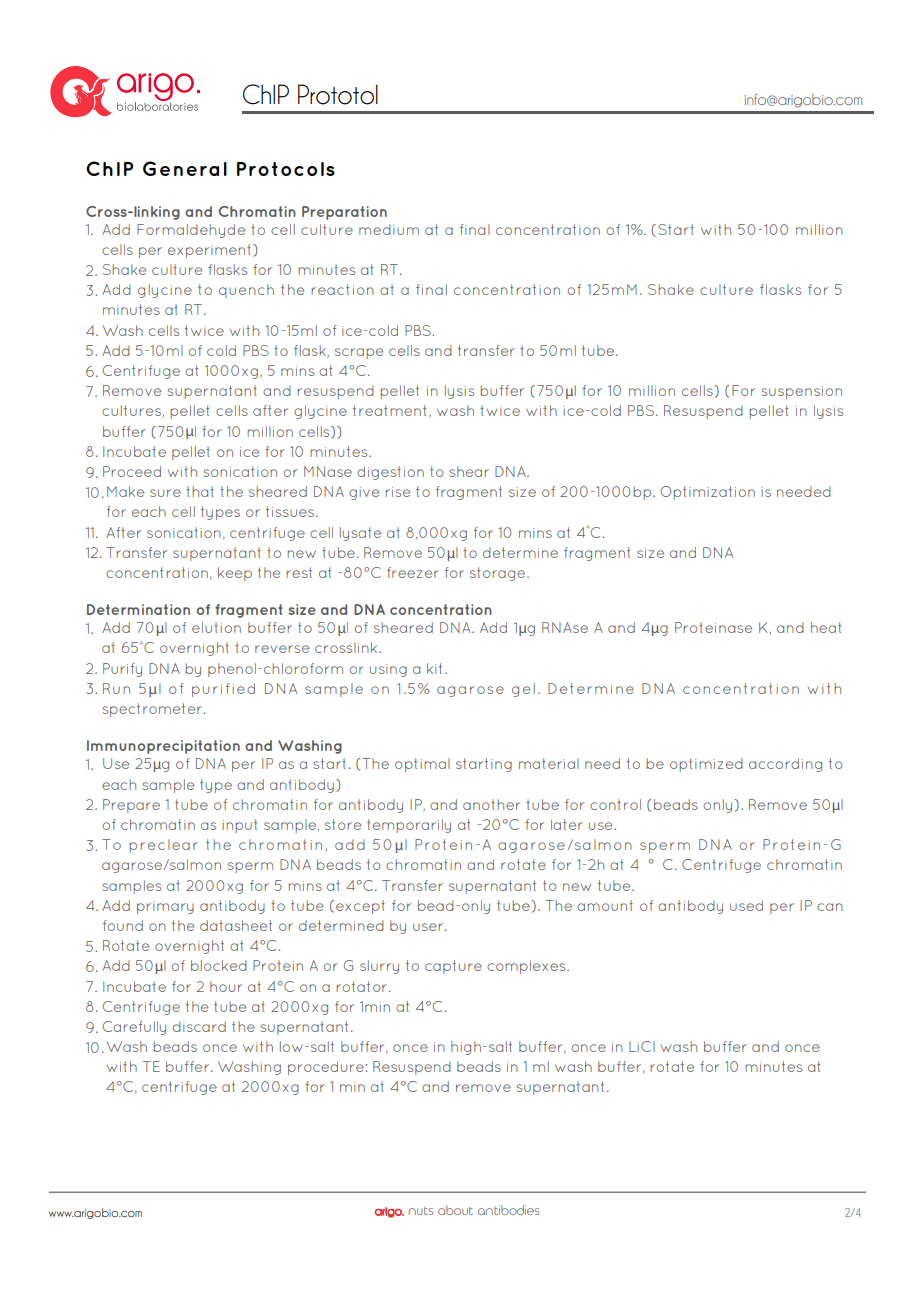 This screenshot has height=1308, width=924. I want to click on Optimization, so click(708, 493).
